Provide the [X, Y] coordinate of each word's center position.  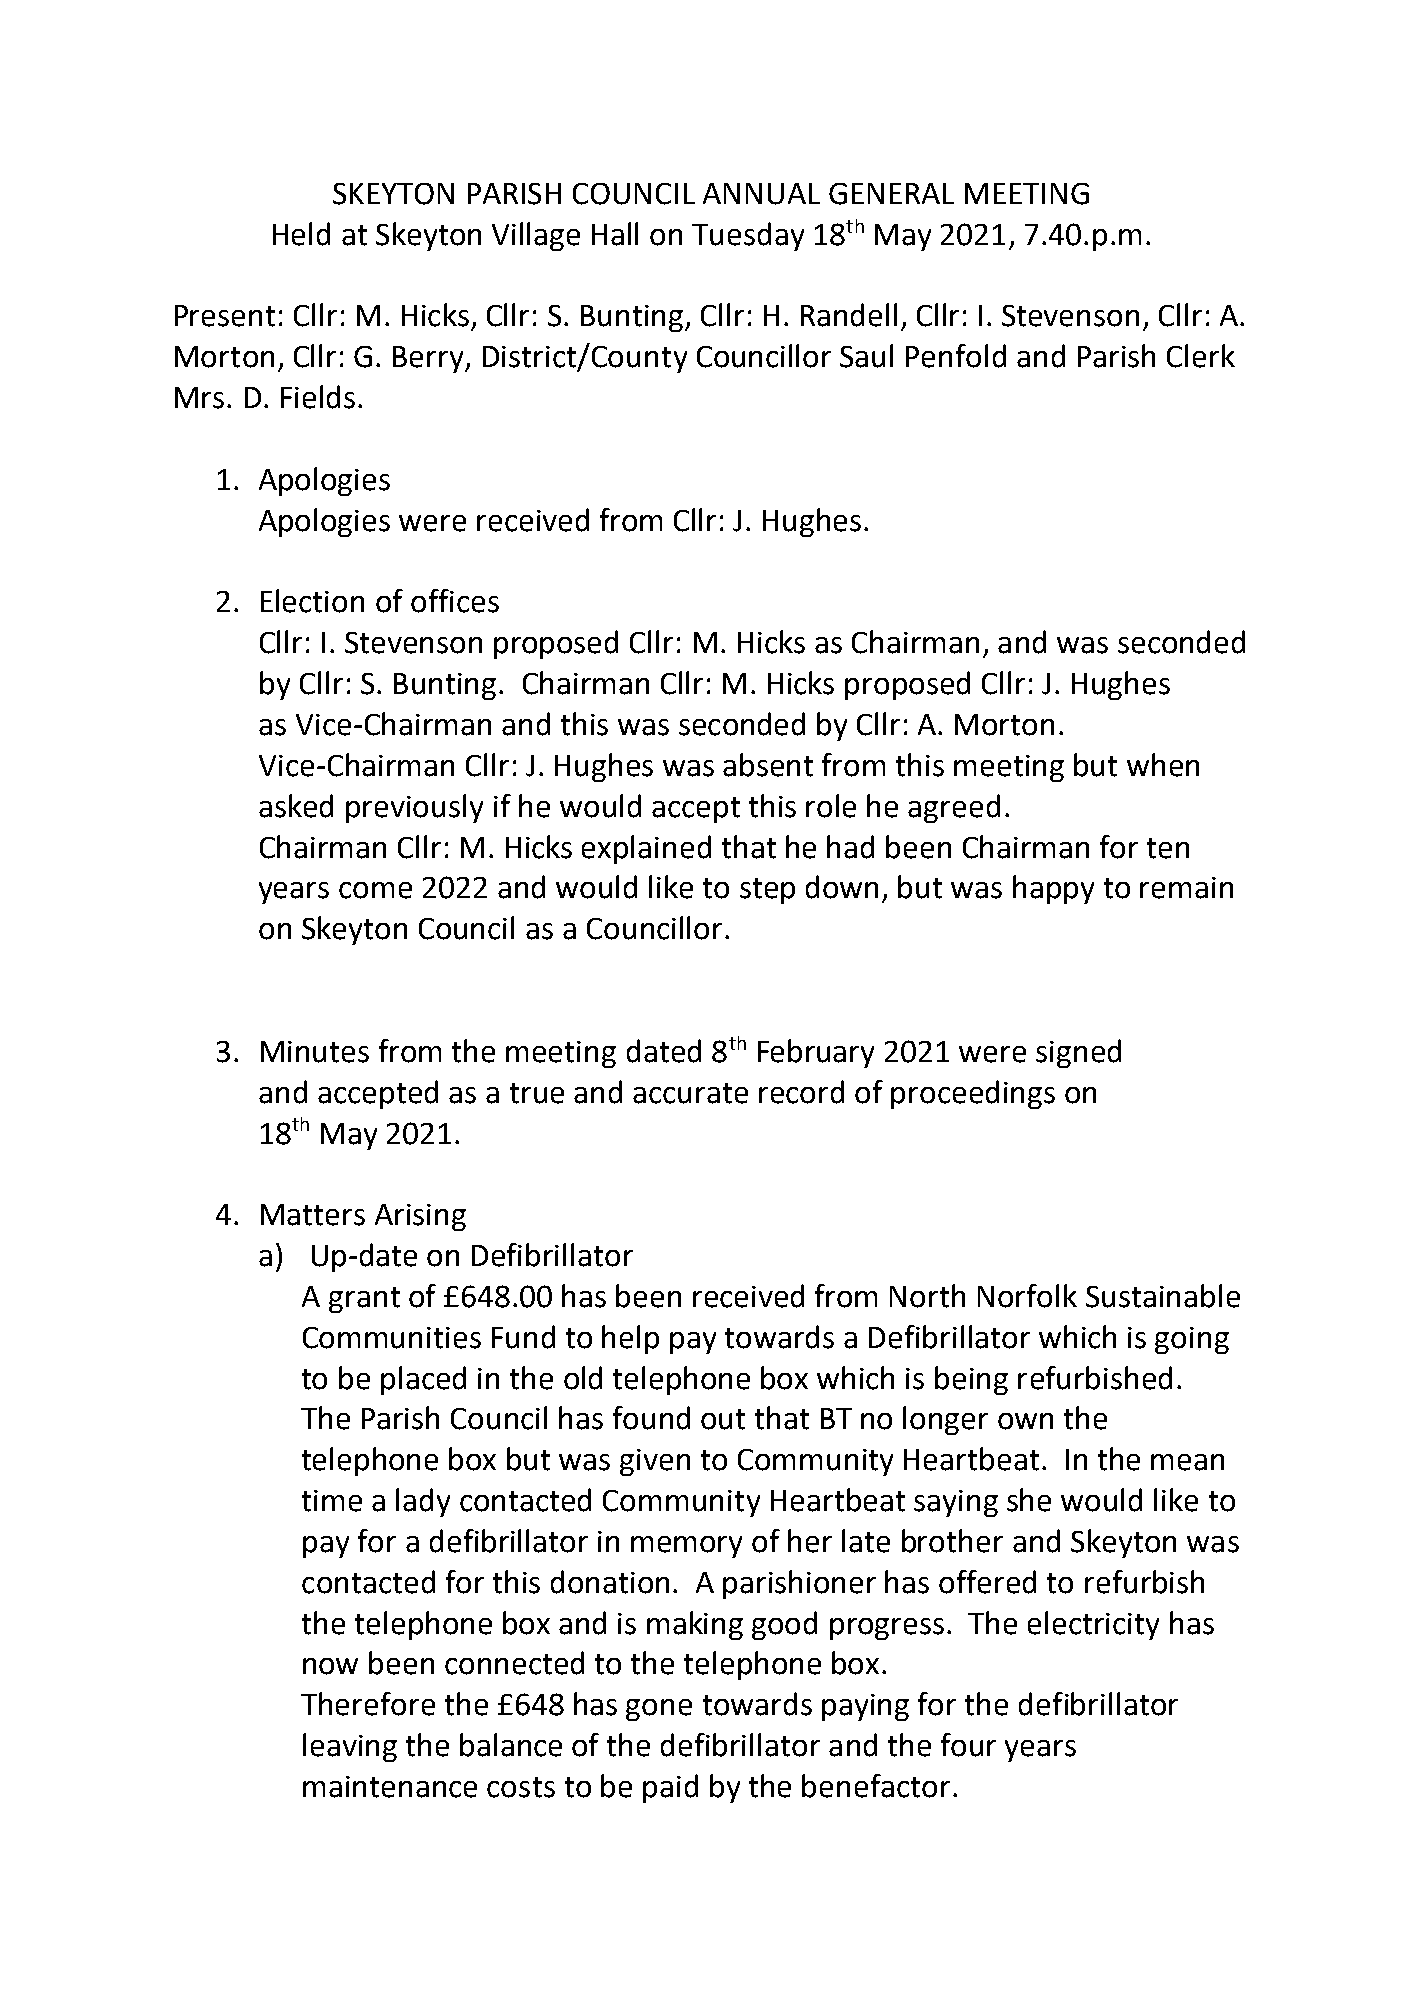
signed [1078, 1053]
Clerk [1201, 356]
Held [301, 234]
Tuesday [748, 236]
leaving [350, 1747]
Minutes [315, 1052]
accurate [690, 1093]
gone [659, 1710]
